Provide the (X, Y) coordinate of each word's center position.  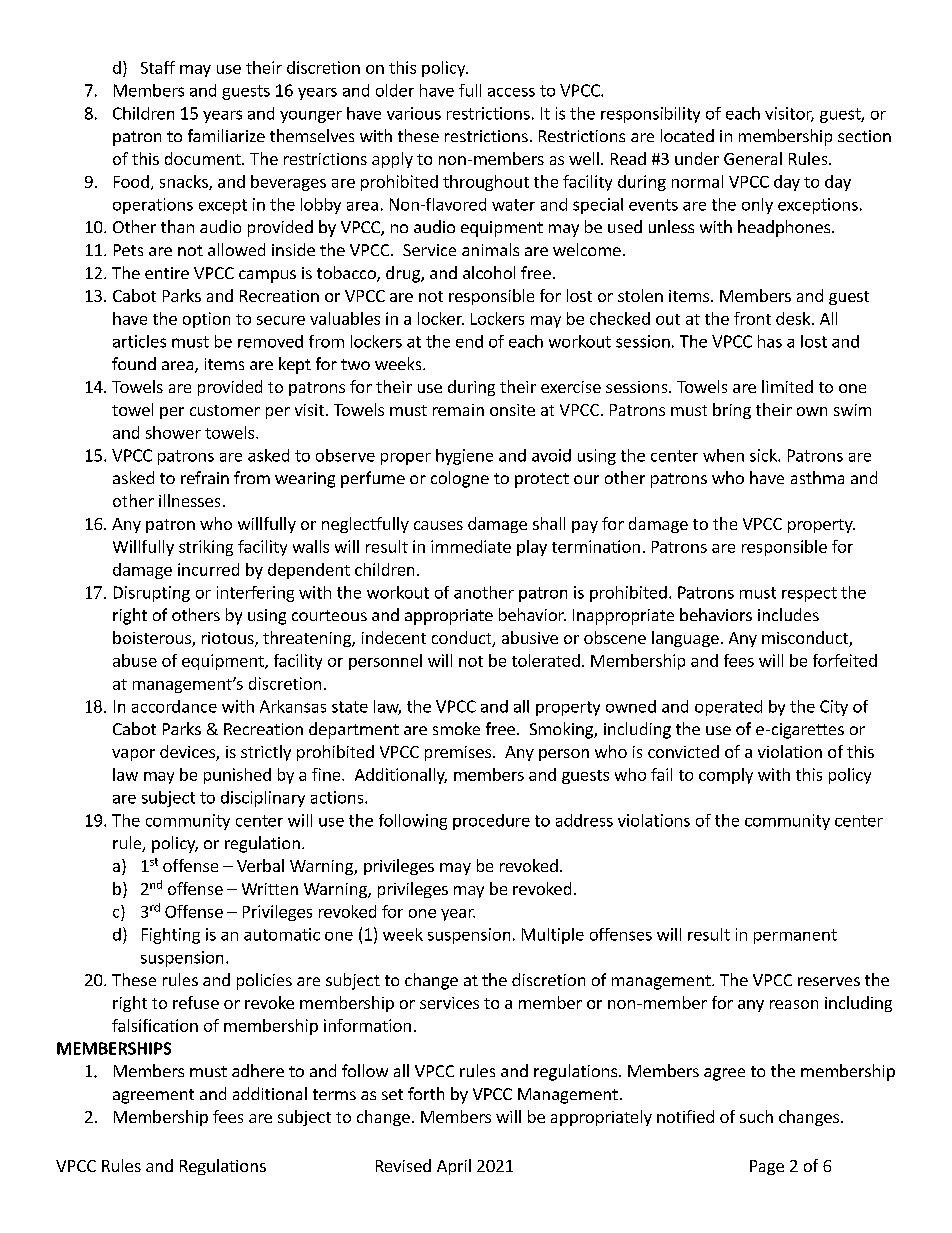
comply (726, 776)
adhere (258, 1070)
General (753, 158)
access (511, 92)
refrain (205, 477)
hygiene (464, 457)
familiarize (226, 135)
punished (237, 776)
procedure (491, 822)
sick (764, 455)
